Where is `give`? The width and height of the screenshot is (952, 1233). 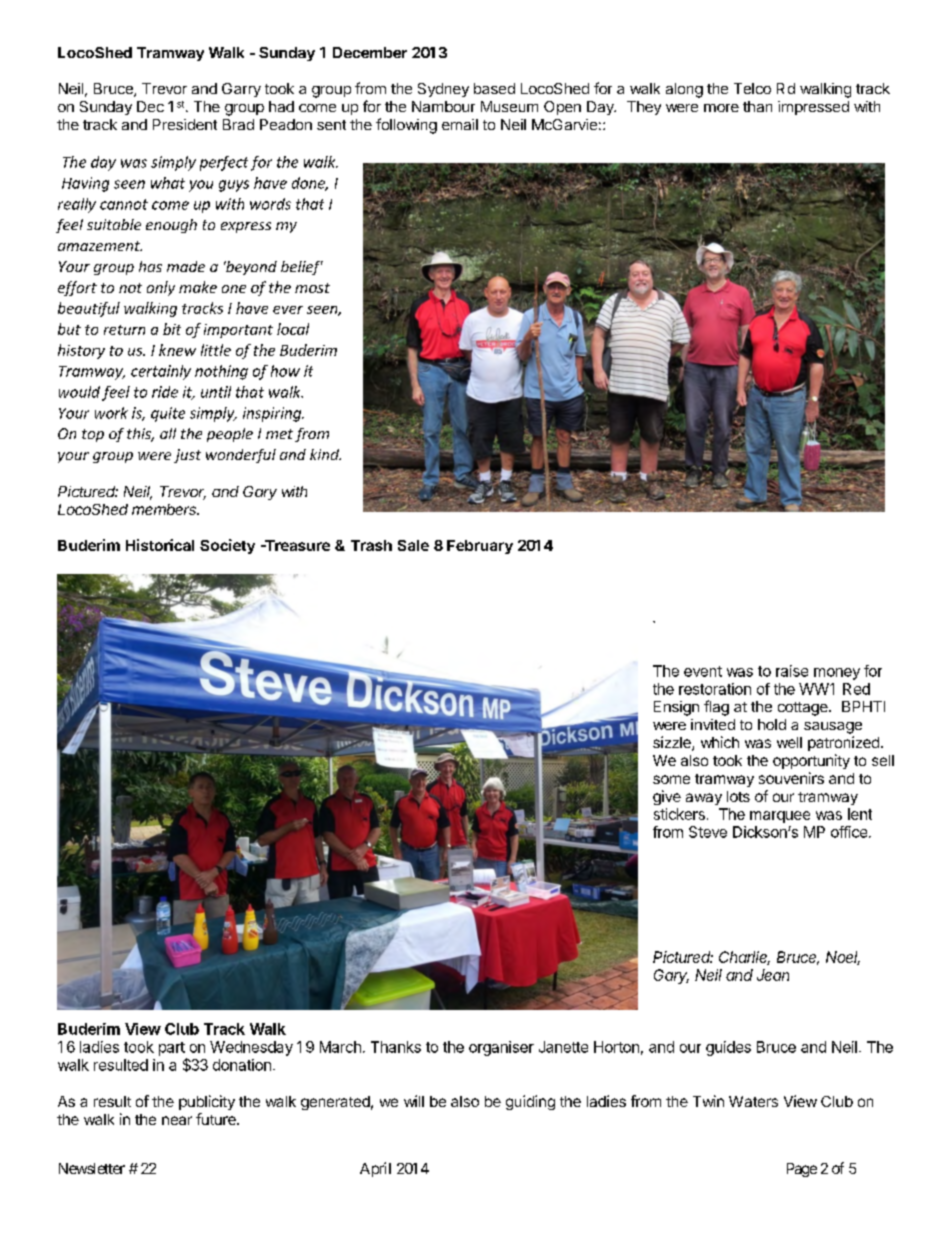
give is located at coordinates (667, 797).
